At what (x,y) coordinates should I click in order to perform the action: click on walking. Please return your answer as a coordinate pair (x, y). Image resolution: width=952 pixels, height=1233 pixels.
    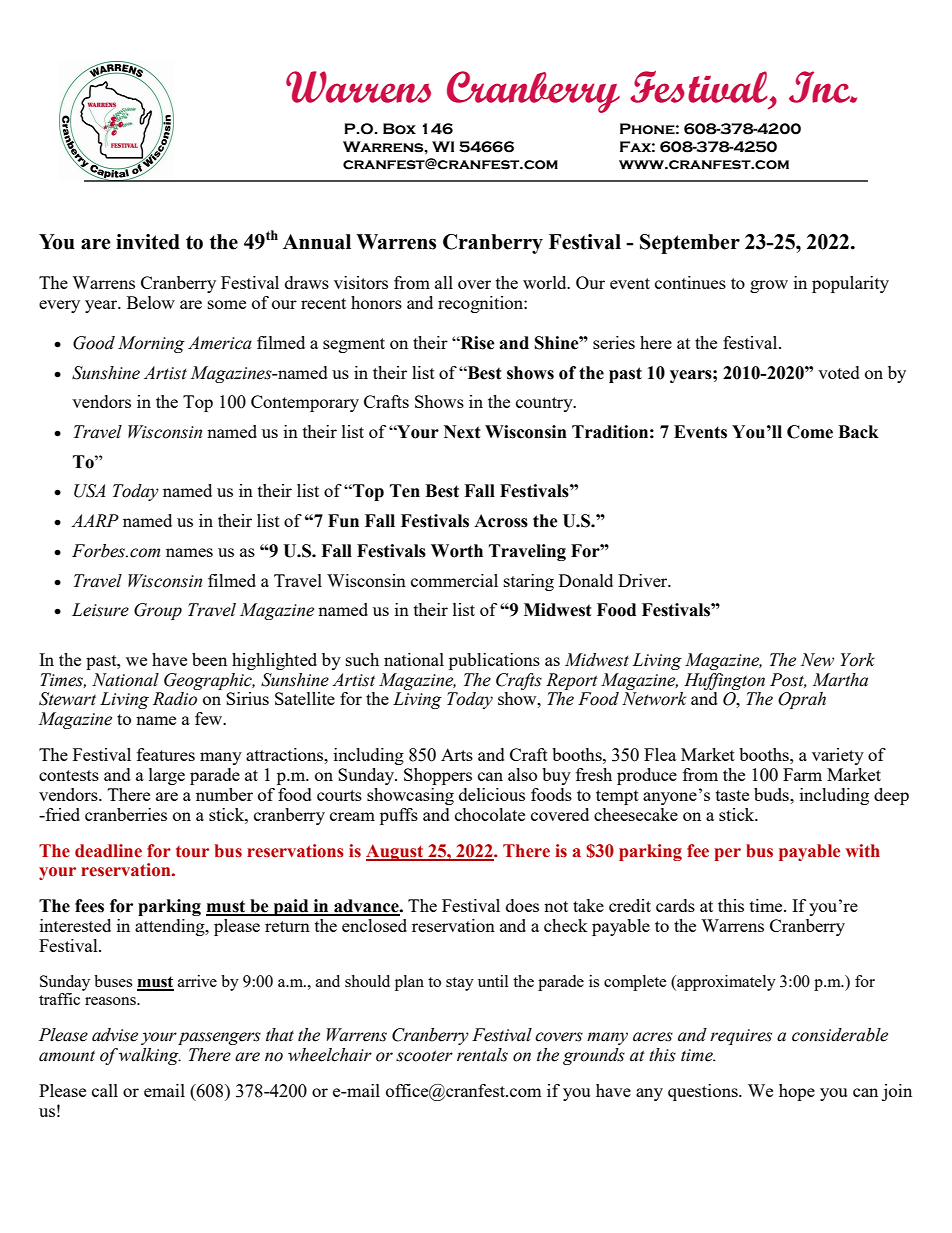
    Looking at the image, I should click on (150, 1056).
